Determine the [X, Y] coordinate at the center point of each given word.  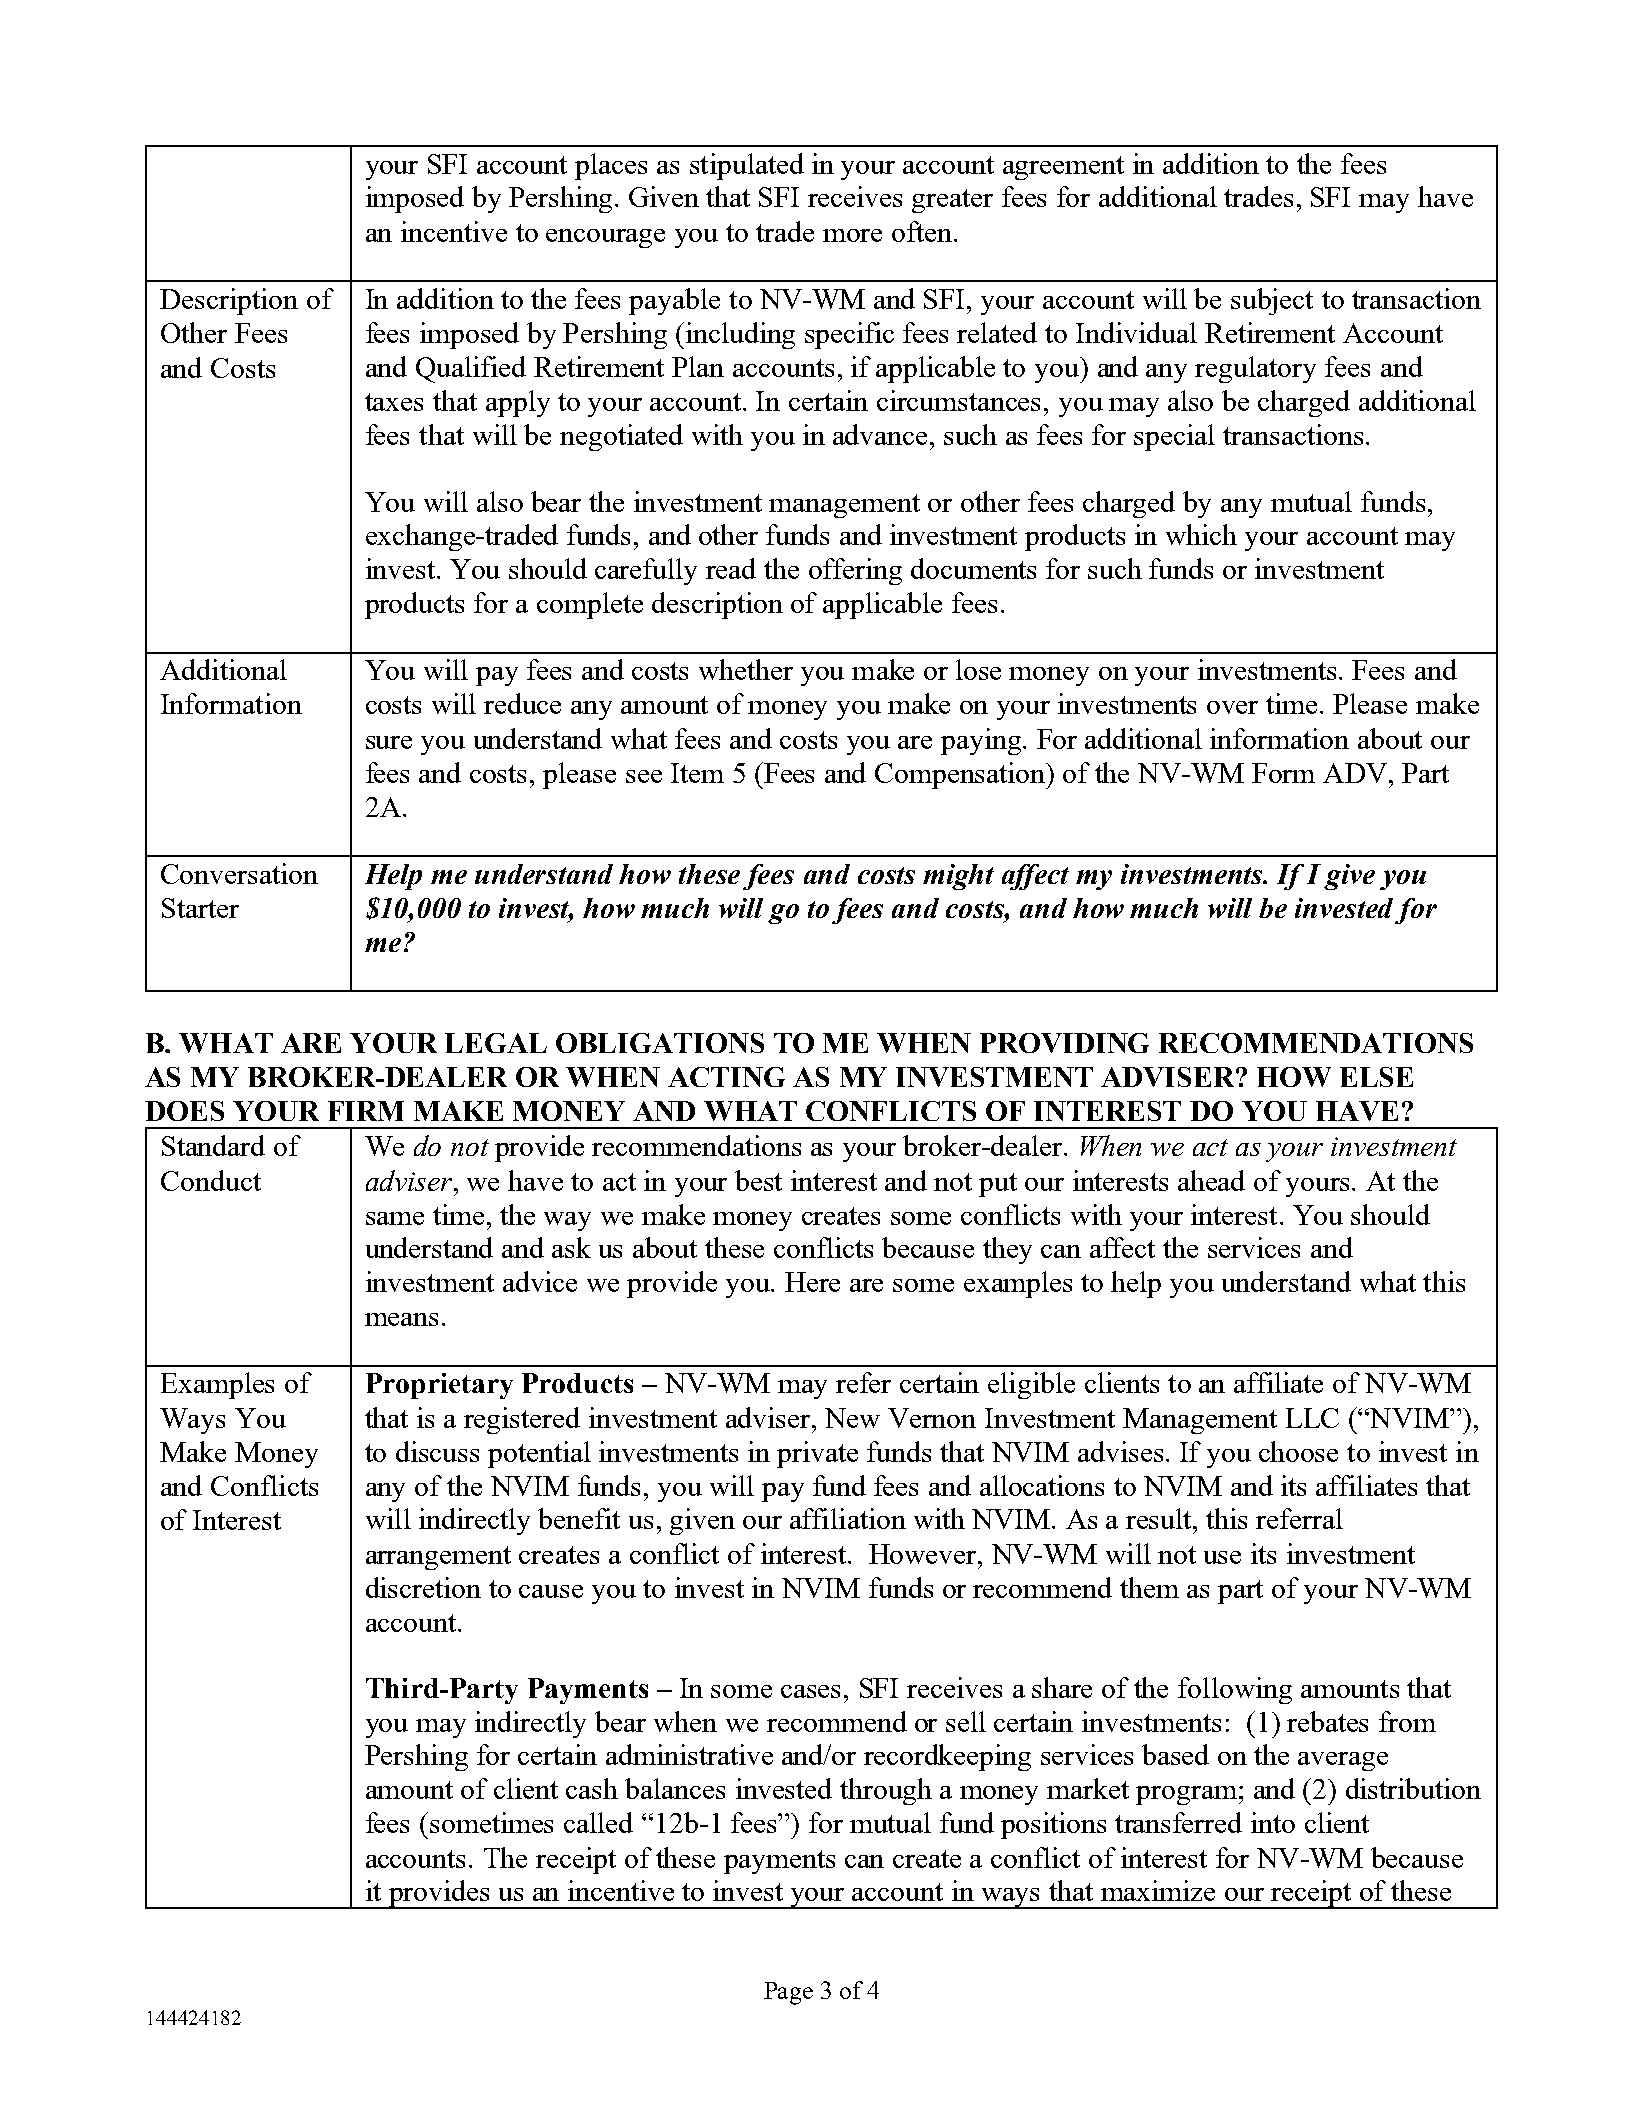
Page [788, 1993]
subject [1272, 301]
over [1232, 707]
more [852, 235]
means [401, 1319]
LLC [1312, 1418]
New [852, 1418]
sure [389, 742]
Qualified [471, 369]
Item [697, 773]
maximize [1158, 1890]
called [598, 1822]
